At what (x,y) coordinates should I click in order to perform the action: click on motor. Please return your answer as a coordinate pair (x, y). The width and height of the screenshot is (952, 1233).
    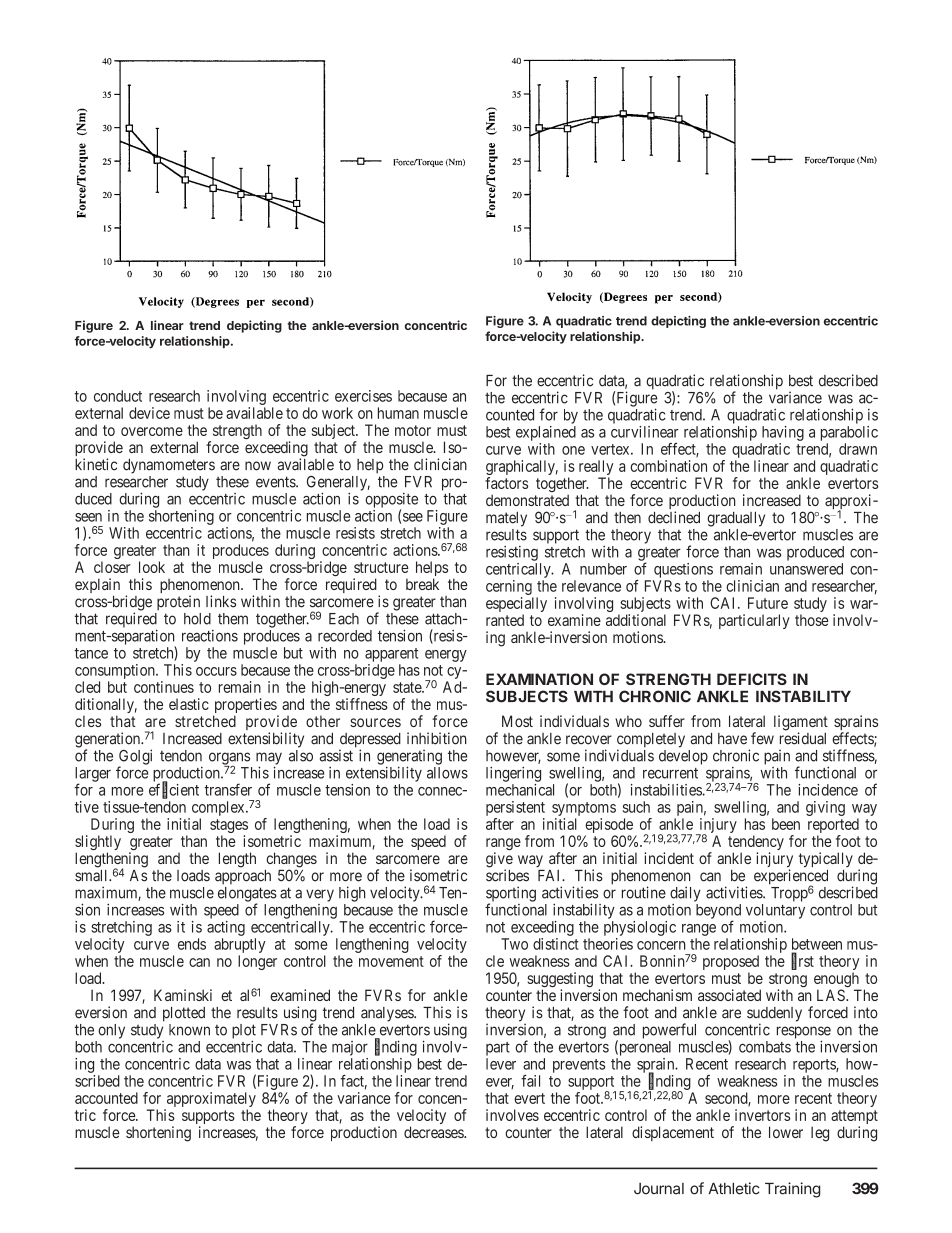
    Looking at the image, I should click on (413, 430).
